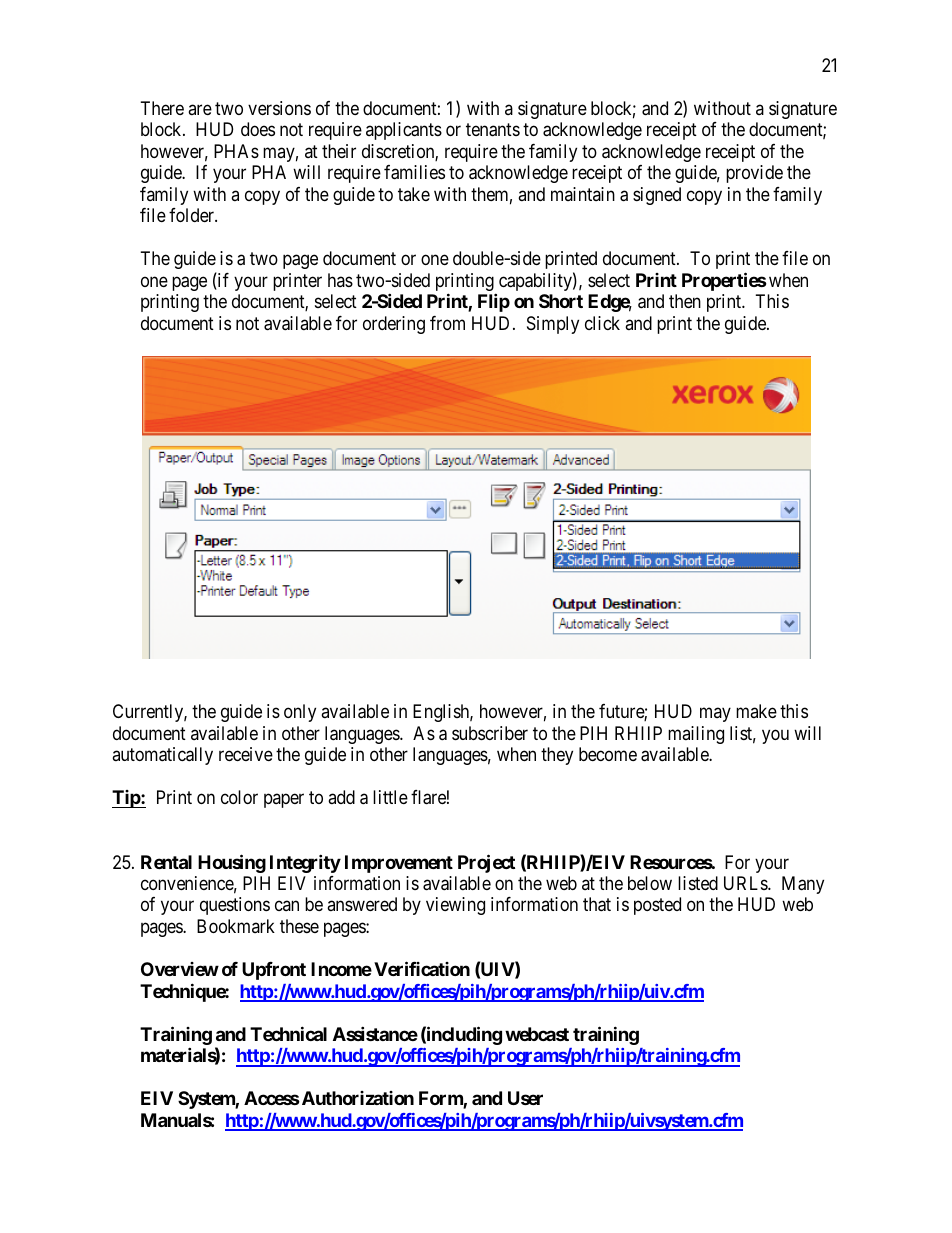 This screenshot has width=952, height=1233. I want to click on webcast, so click(537, 1034).
